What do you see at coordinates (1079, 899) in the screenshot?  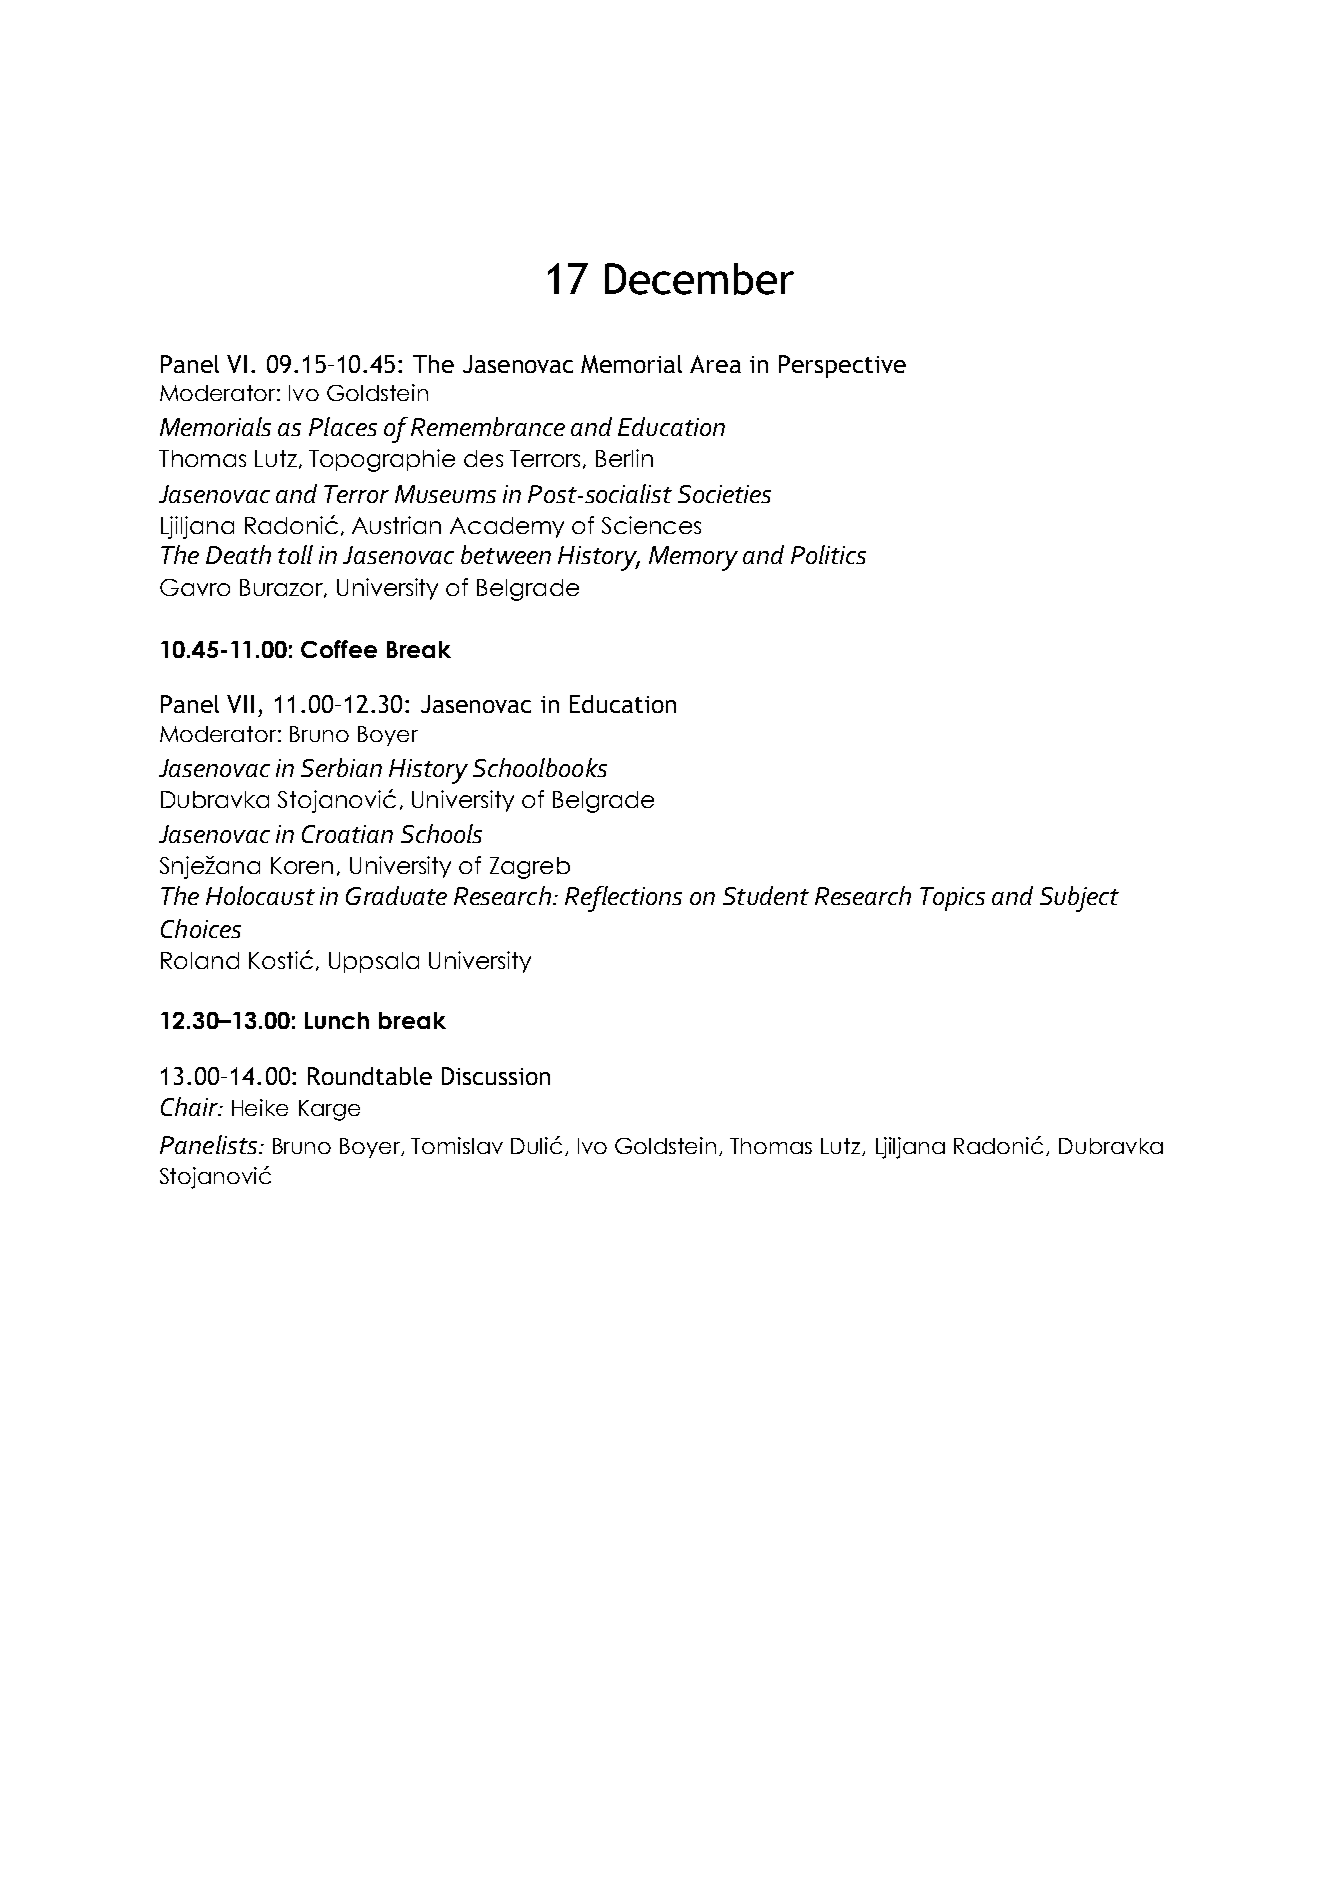 I see `Subject` at bounding box center [1079, 899].
